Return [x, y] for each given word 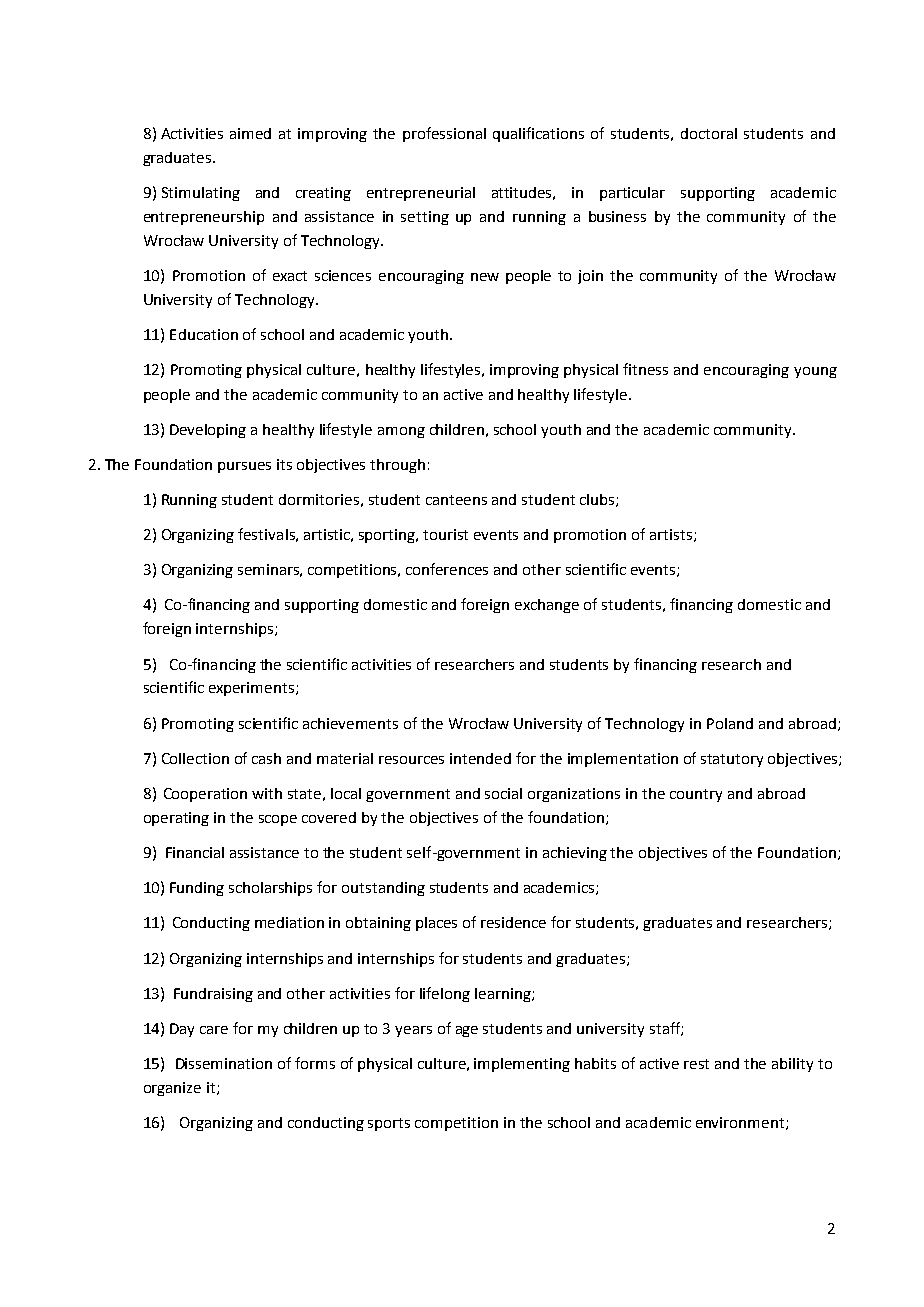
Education [204, 334]
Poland [730, 723]
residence [513, 922]
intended [480, 758]
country [696, 795]
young [815, 372]
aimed [250, 133]
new [485, 277]
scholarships [270, 889]
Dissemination [224, 1063]
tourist [445, 534]
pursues [244, 467]
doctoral [709, 133]
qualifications [538, 134]
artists [671, 534]
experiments [251, 689]
